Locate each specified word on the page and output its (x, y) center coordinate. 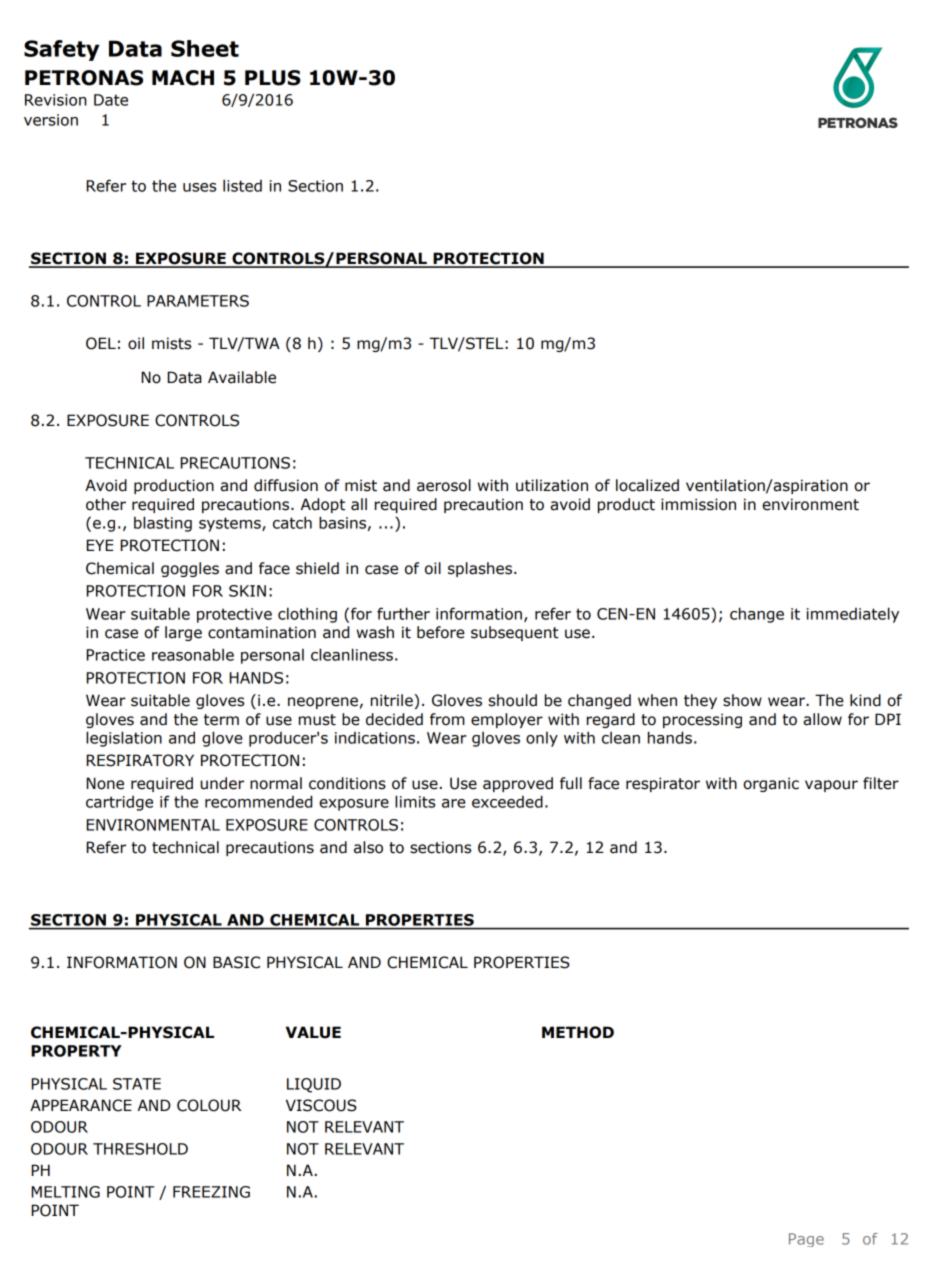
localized (647, 485)
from (447, 719)
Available (242, 377)
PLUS (273, 78)
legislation (124, 739)
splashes (481, 569)
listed (242, 185)
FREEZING (211, 1192)
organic (771, 784)
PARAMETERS (198, 301)
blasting (163, 524)
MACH (183, 78)
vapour (831, 786)
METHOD (578, 1032)
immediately (853, 615)
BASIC (236, 962)
